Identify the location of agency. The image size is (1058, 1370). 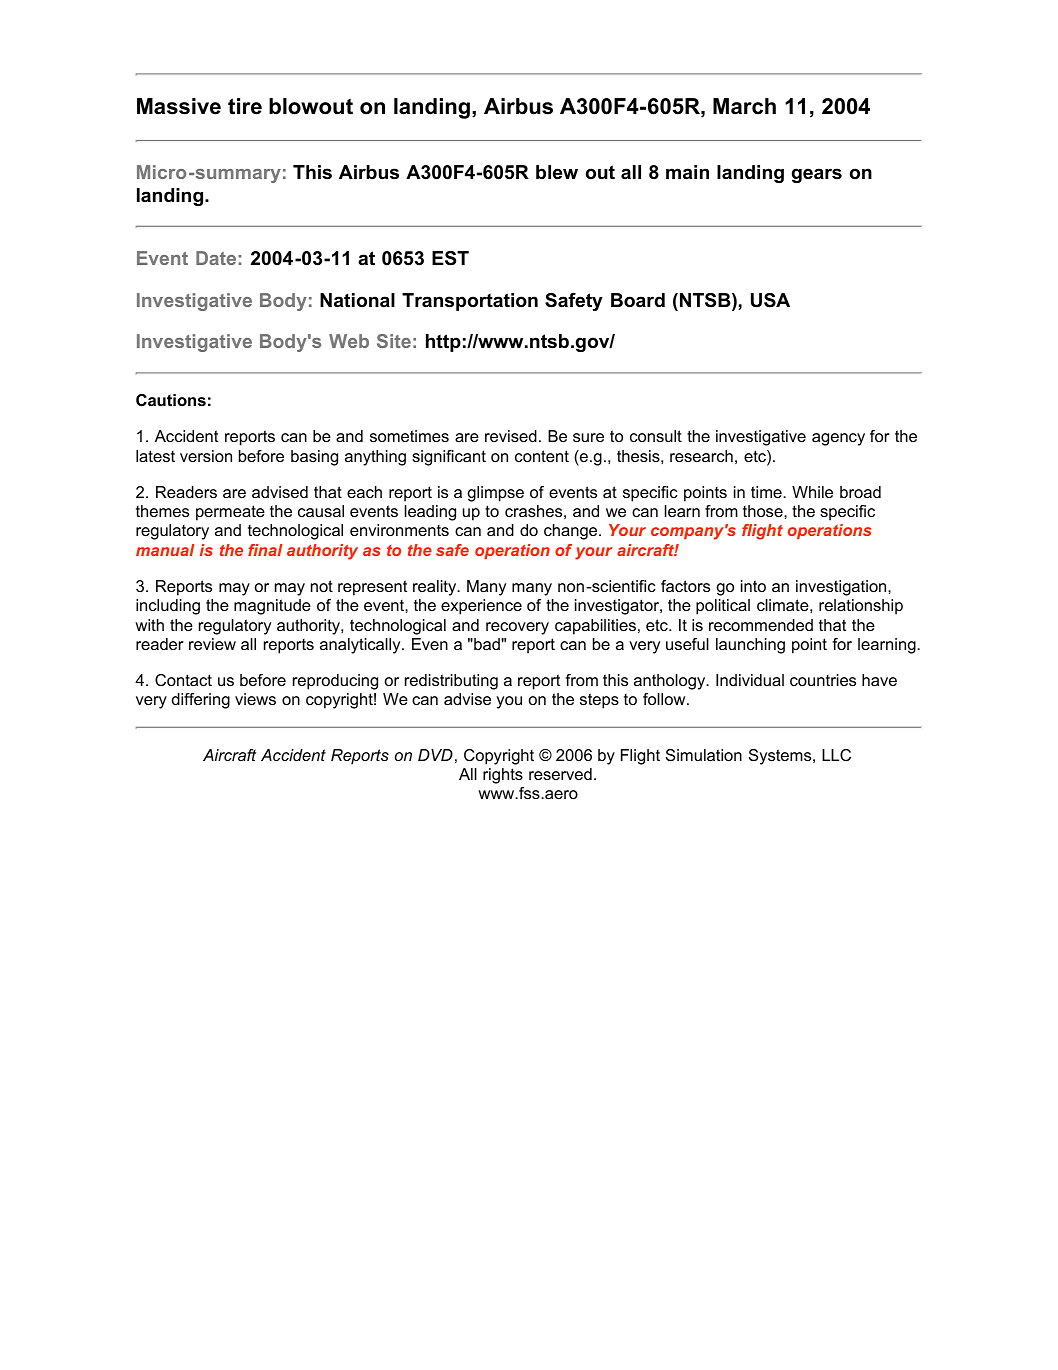
(838, 439).
